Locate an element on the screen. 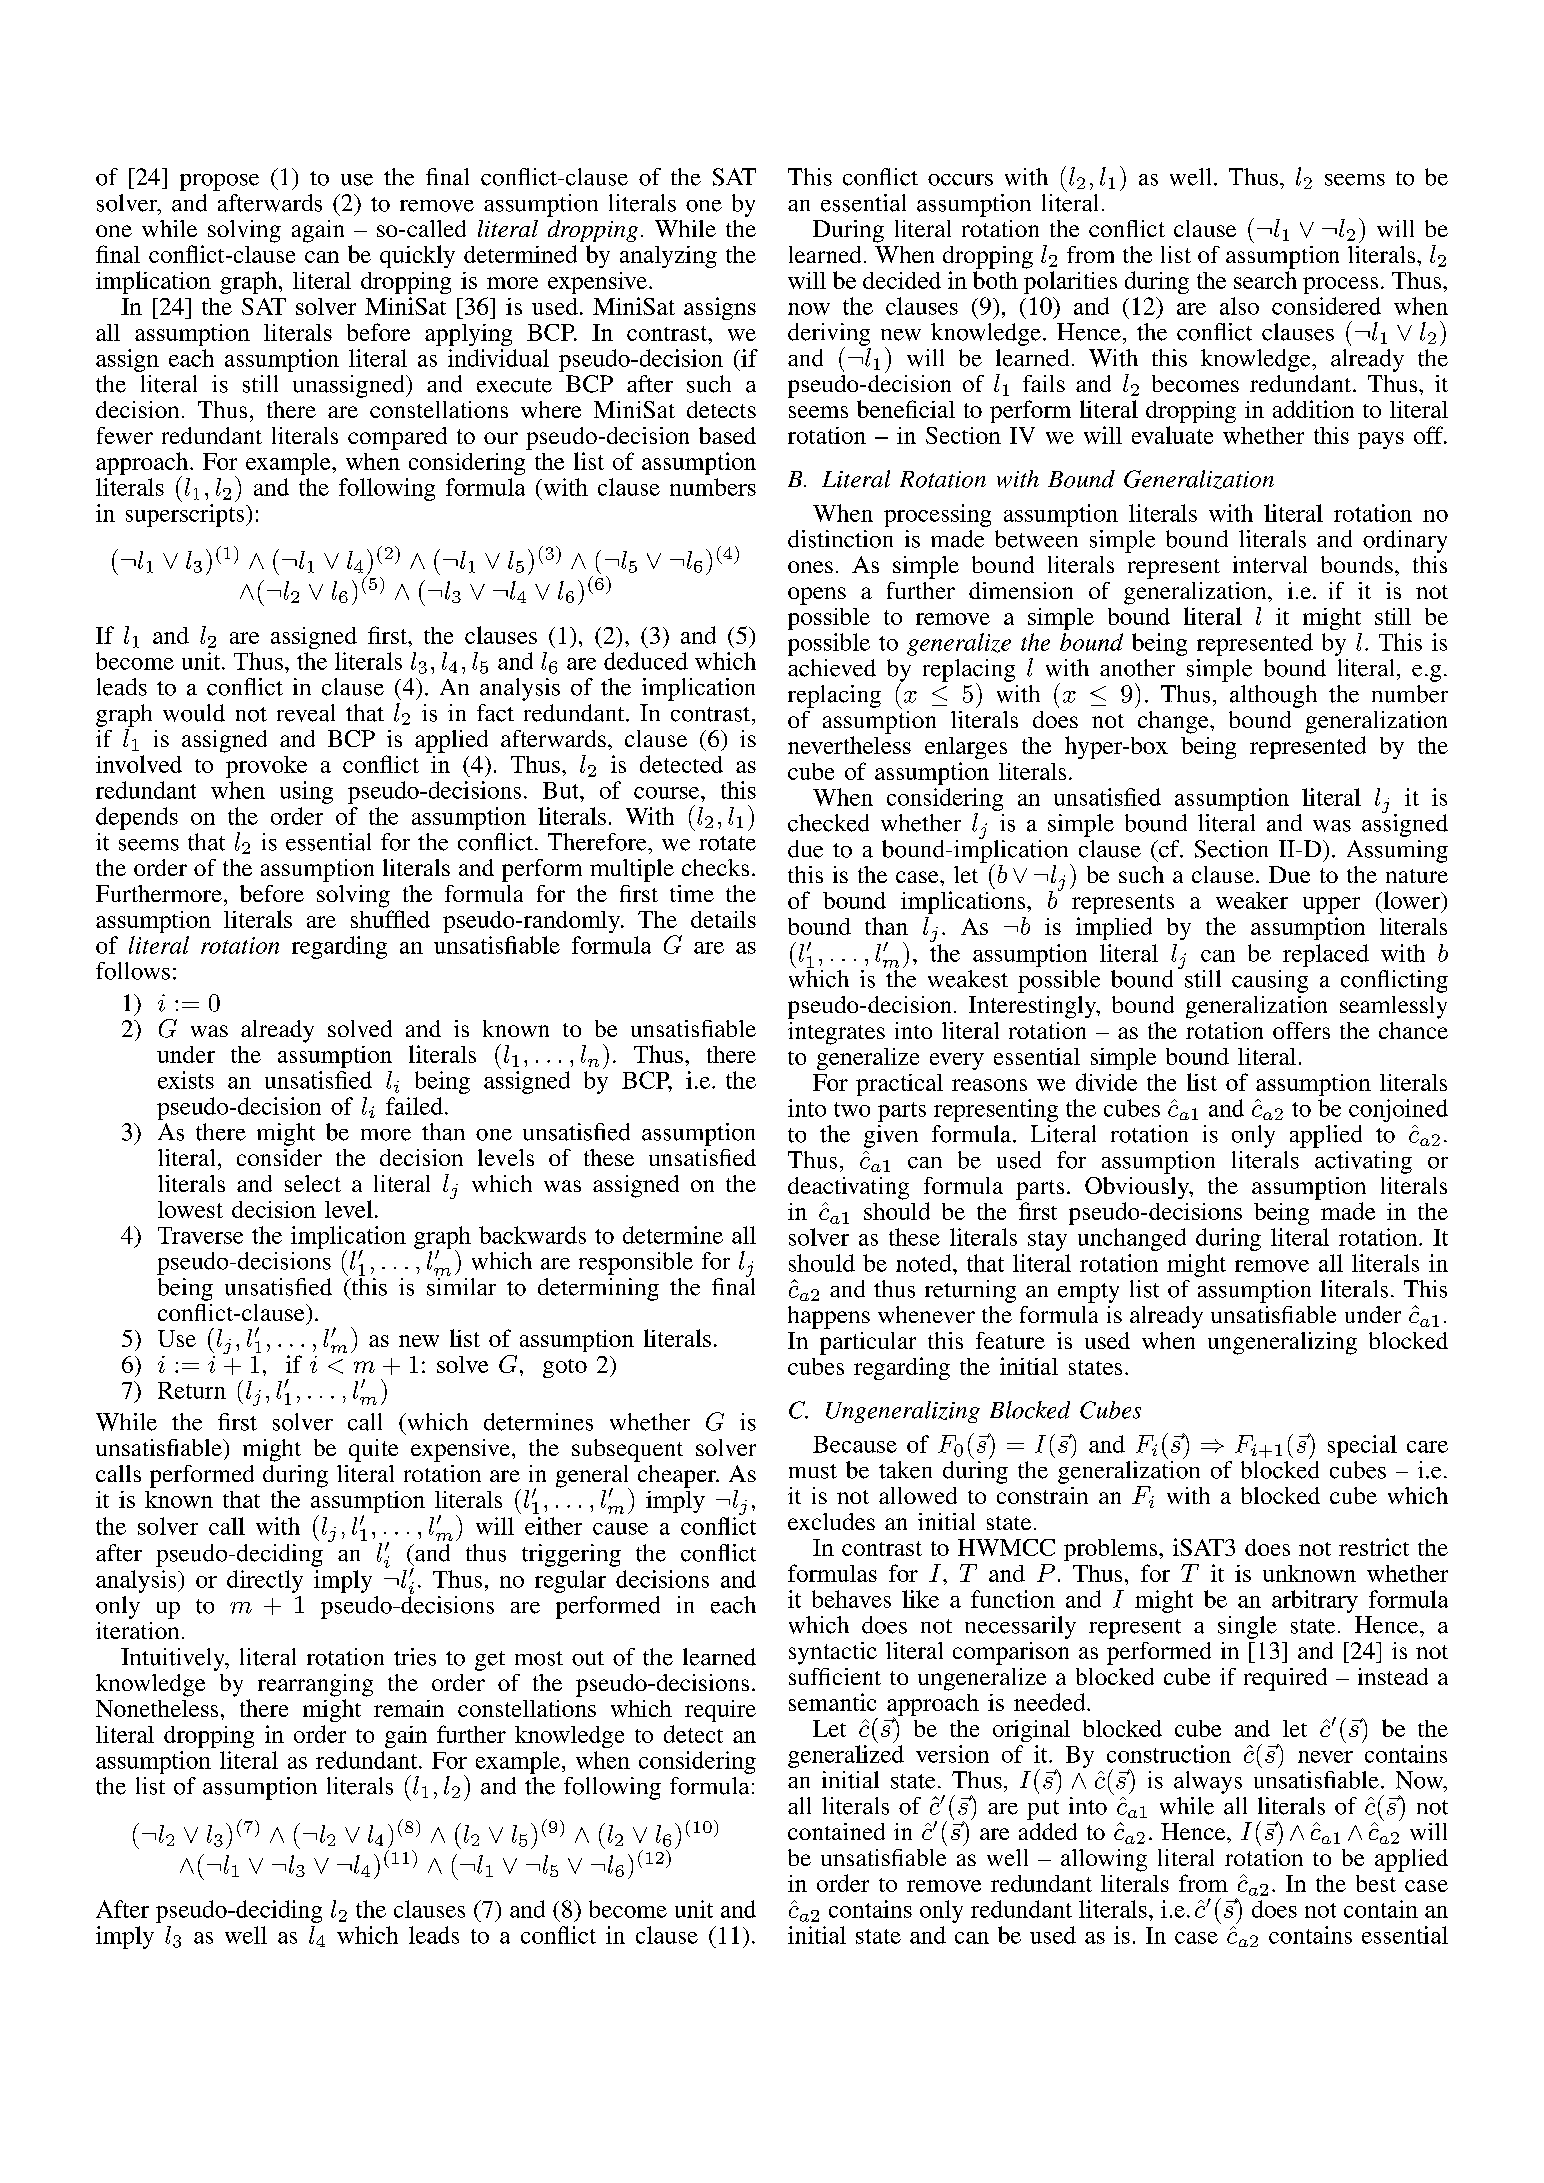 The width and height of the screenshot is (1544, 2183). checked is located at coordinates (828, 823).
